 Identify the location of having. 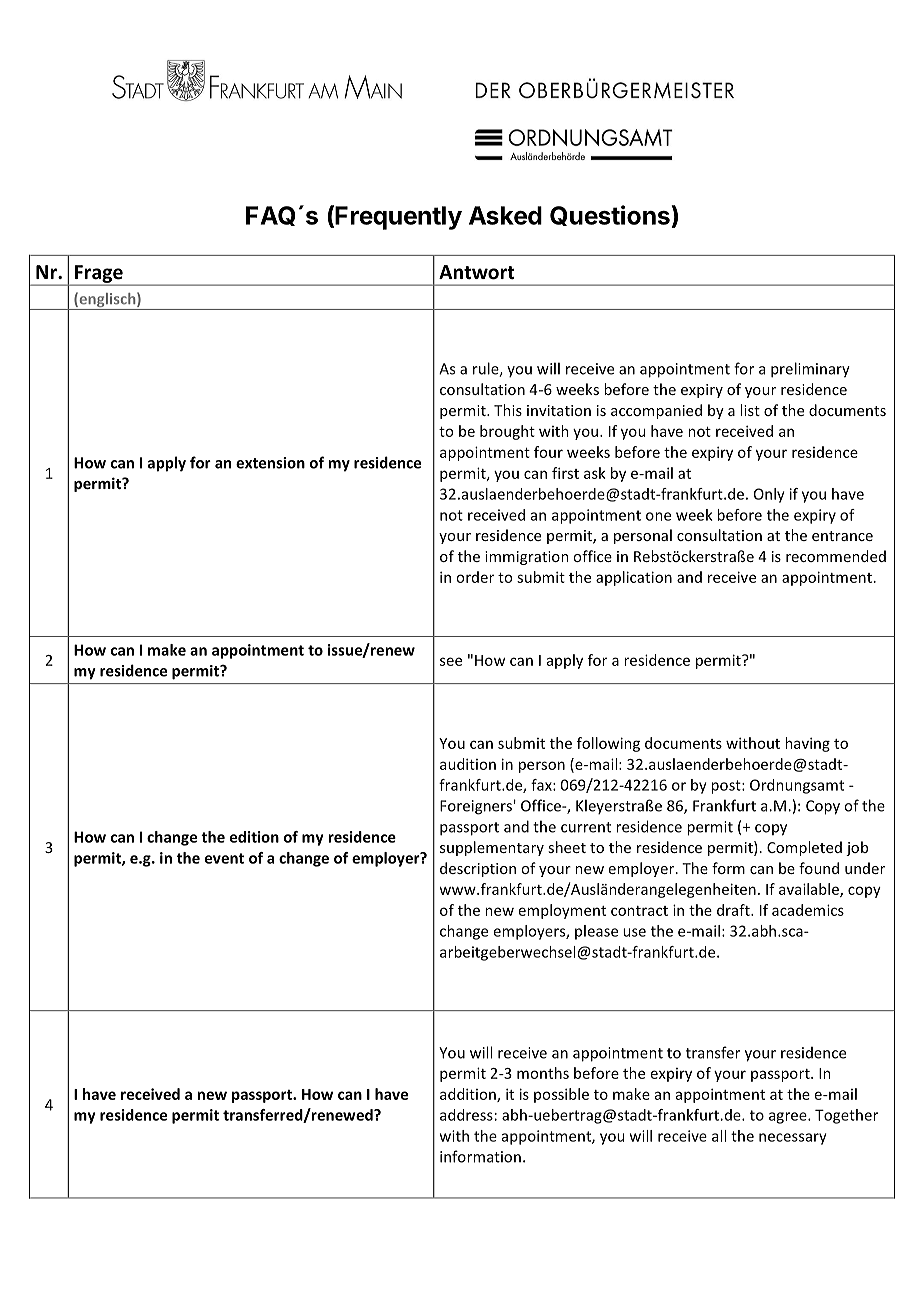
(807, 744).
